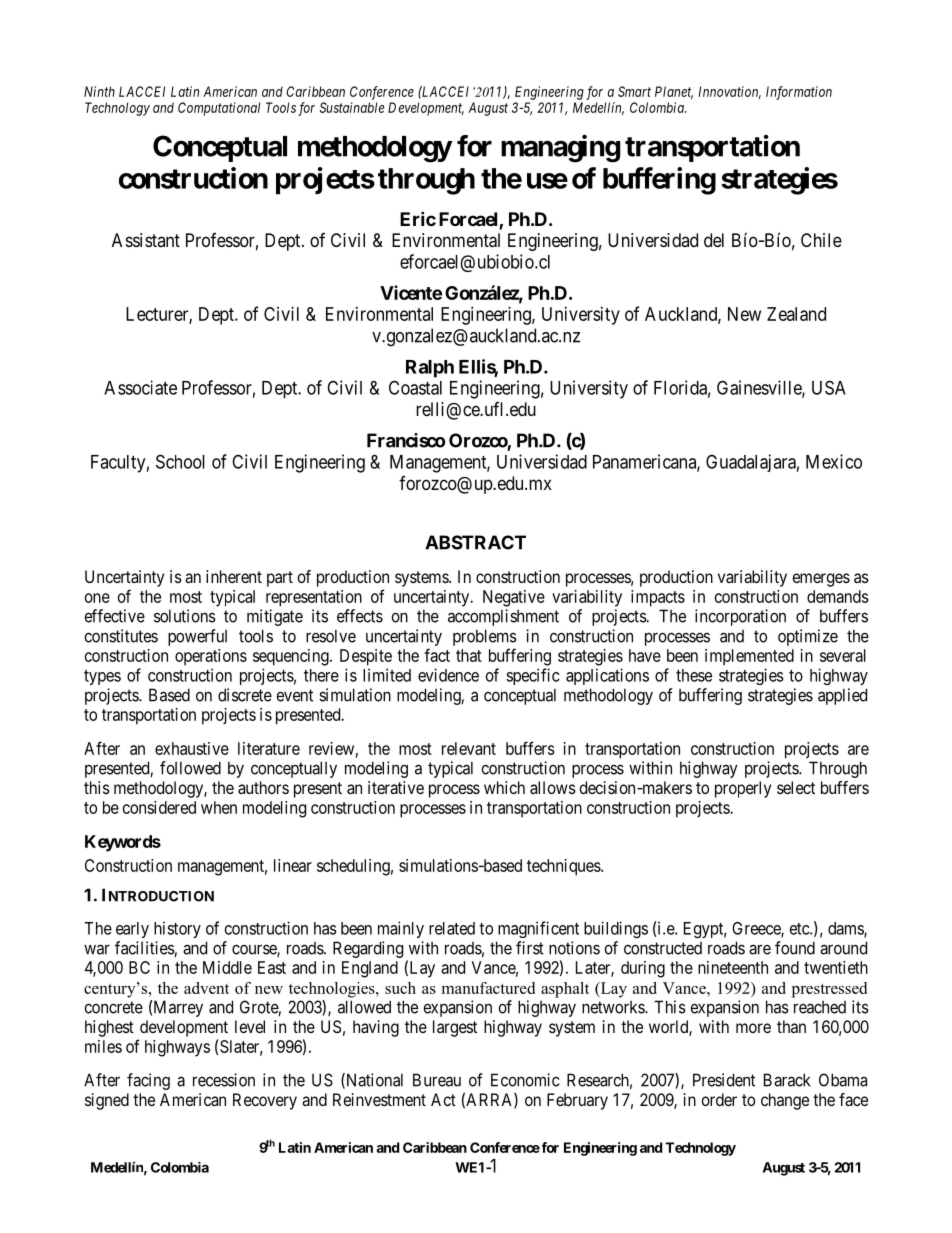  What do you see at coordinates (224, 1080) in the screenshot?
I see `recession` at bounding box center [224, 1080].
